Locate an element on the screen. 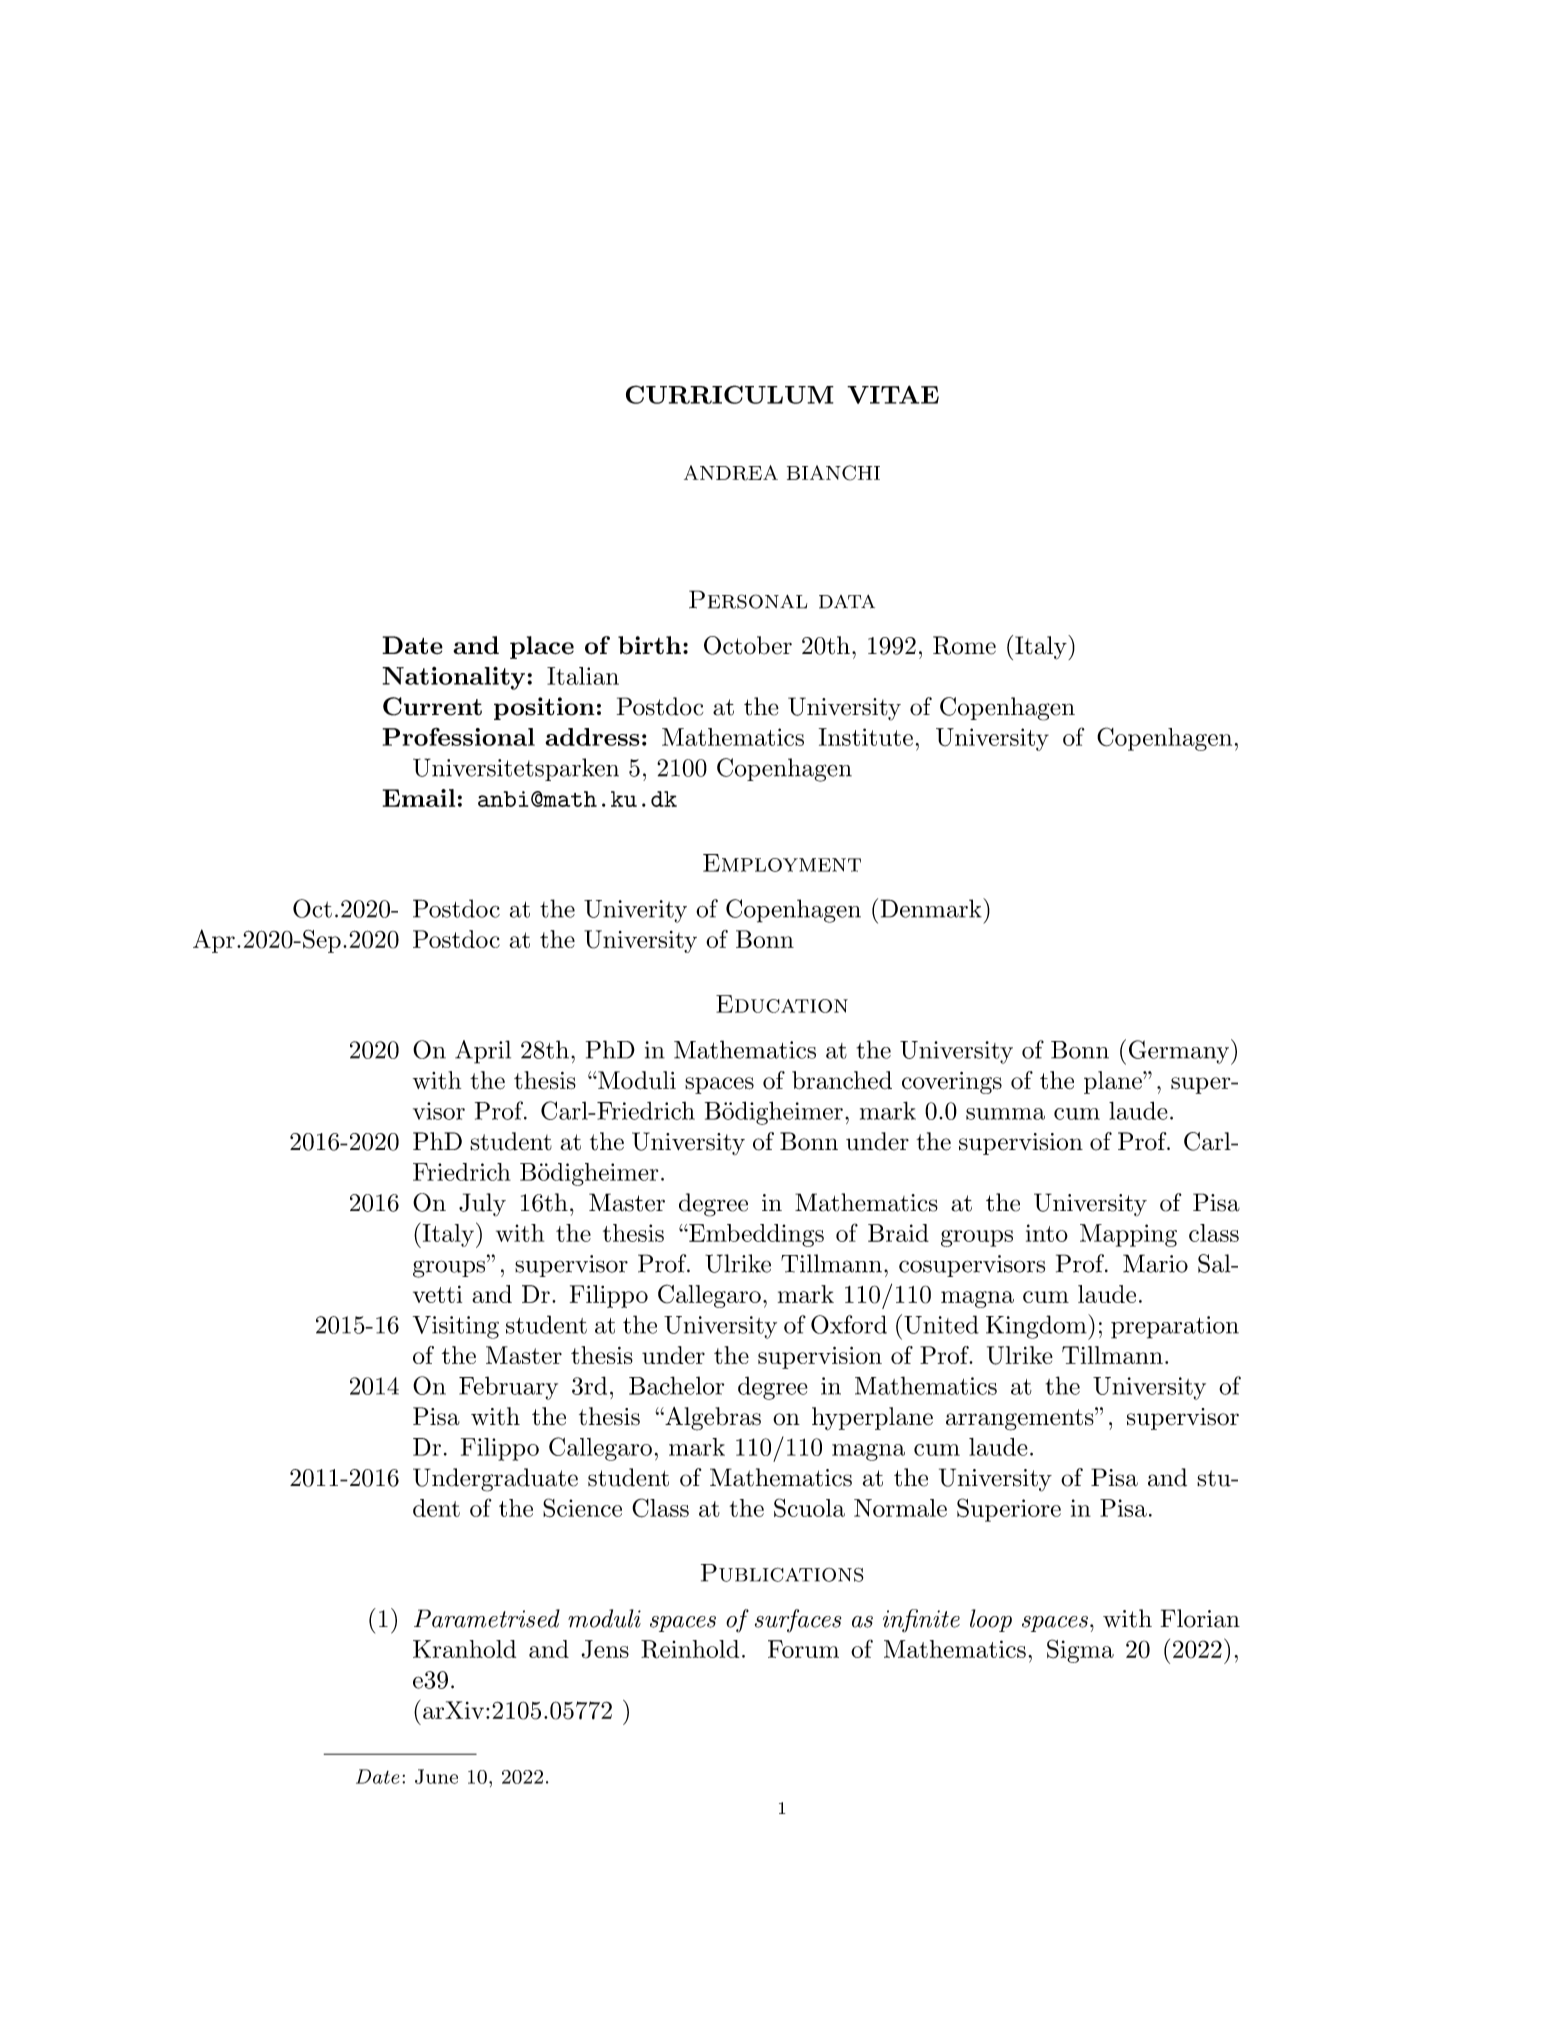  Germany is located at coordinates (1180, 1052).
